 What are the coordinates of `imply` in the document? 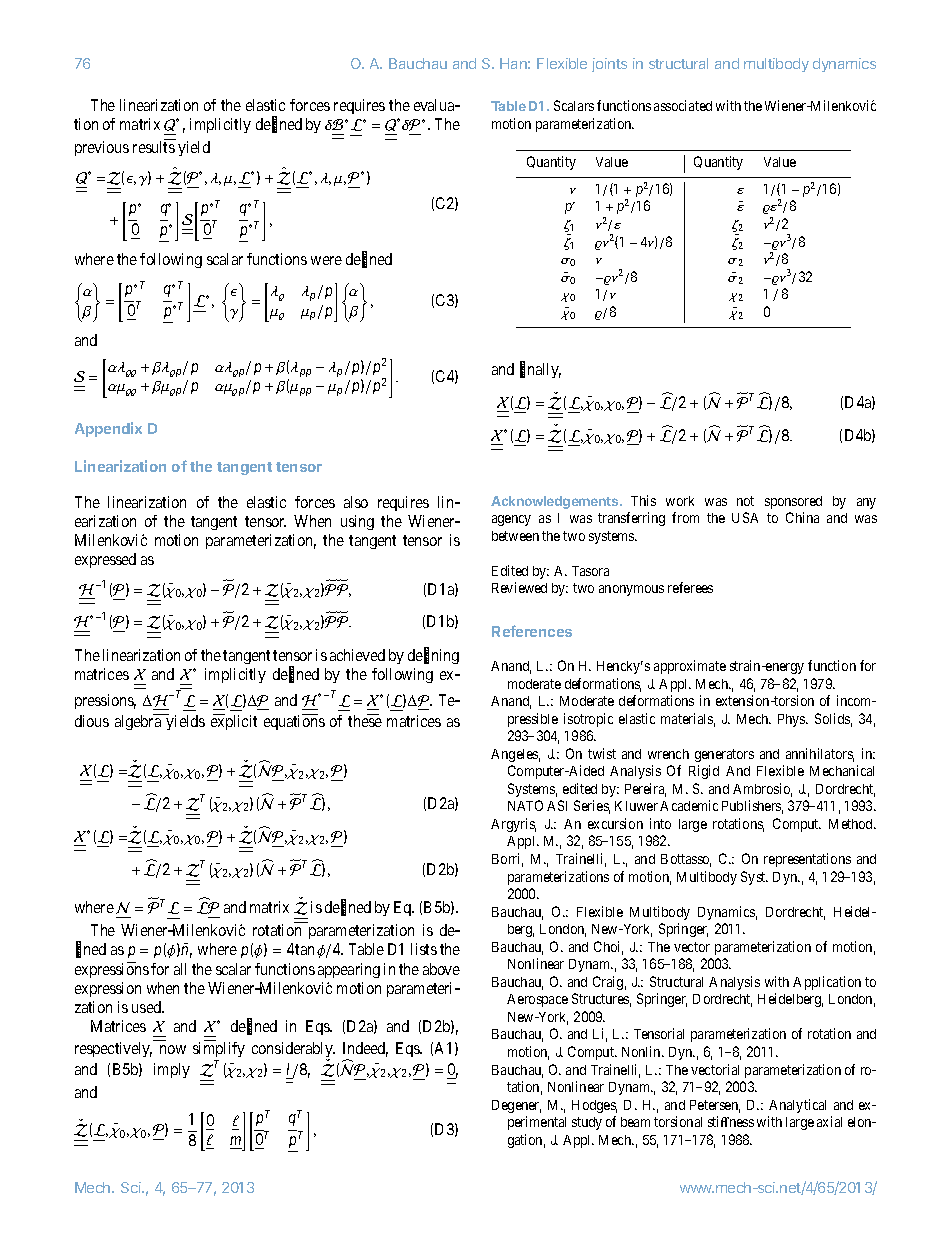 It's located at (172, 1070).
